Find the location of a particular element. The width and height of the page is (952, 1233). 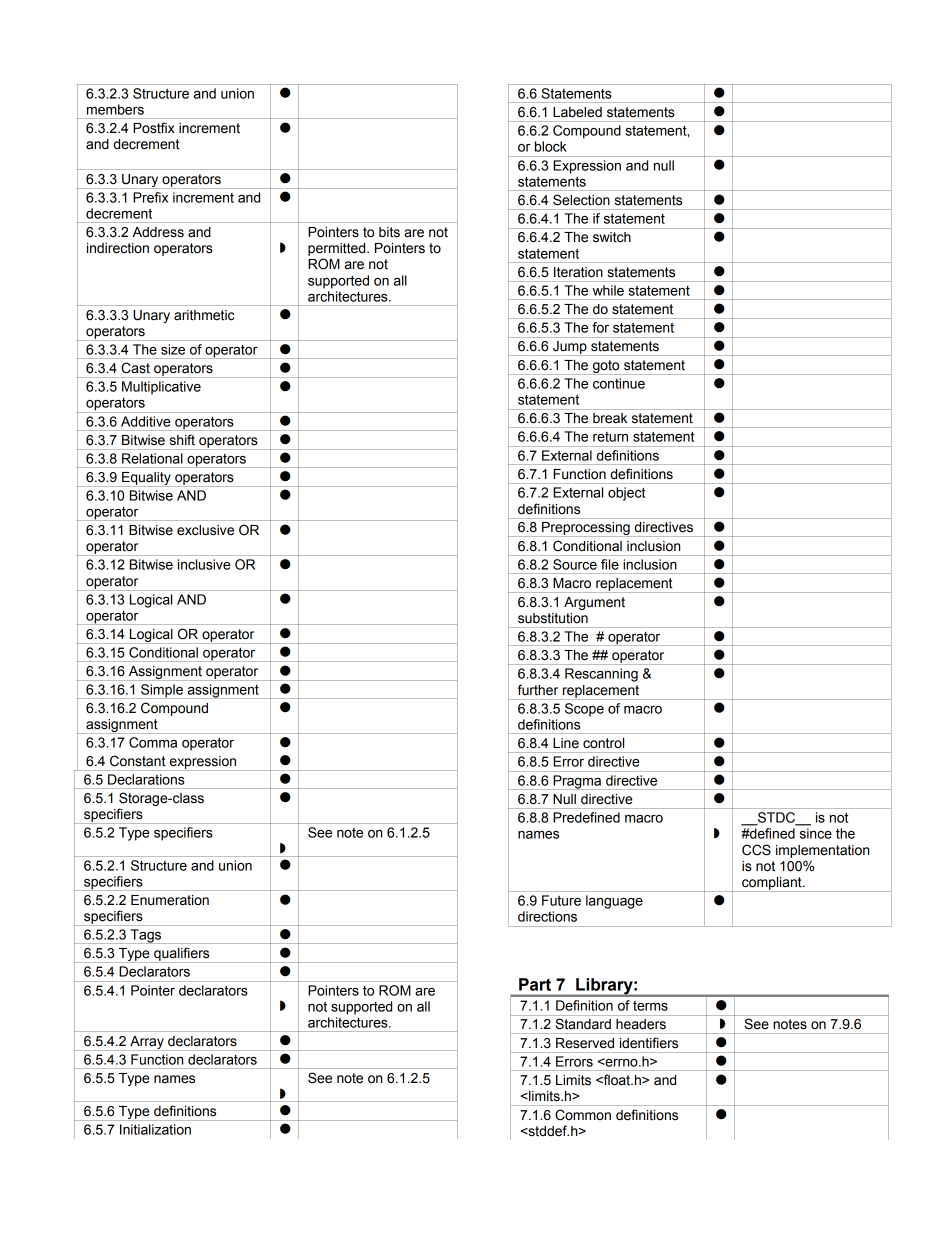

Postfix is located at coordinates (154, 128).
